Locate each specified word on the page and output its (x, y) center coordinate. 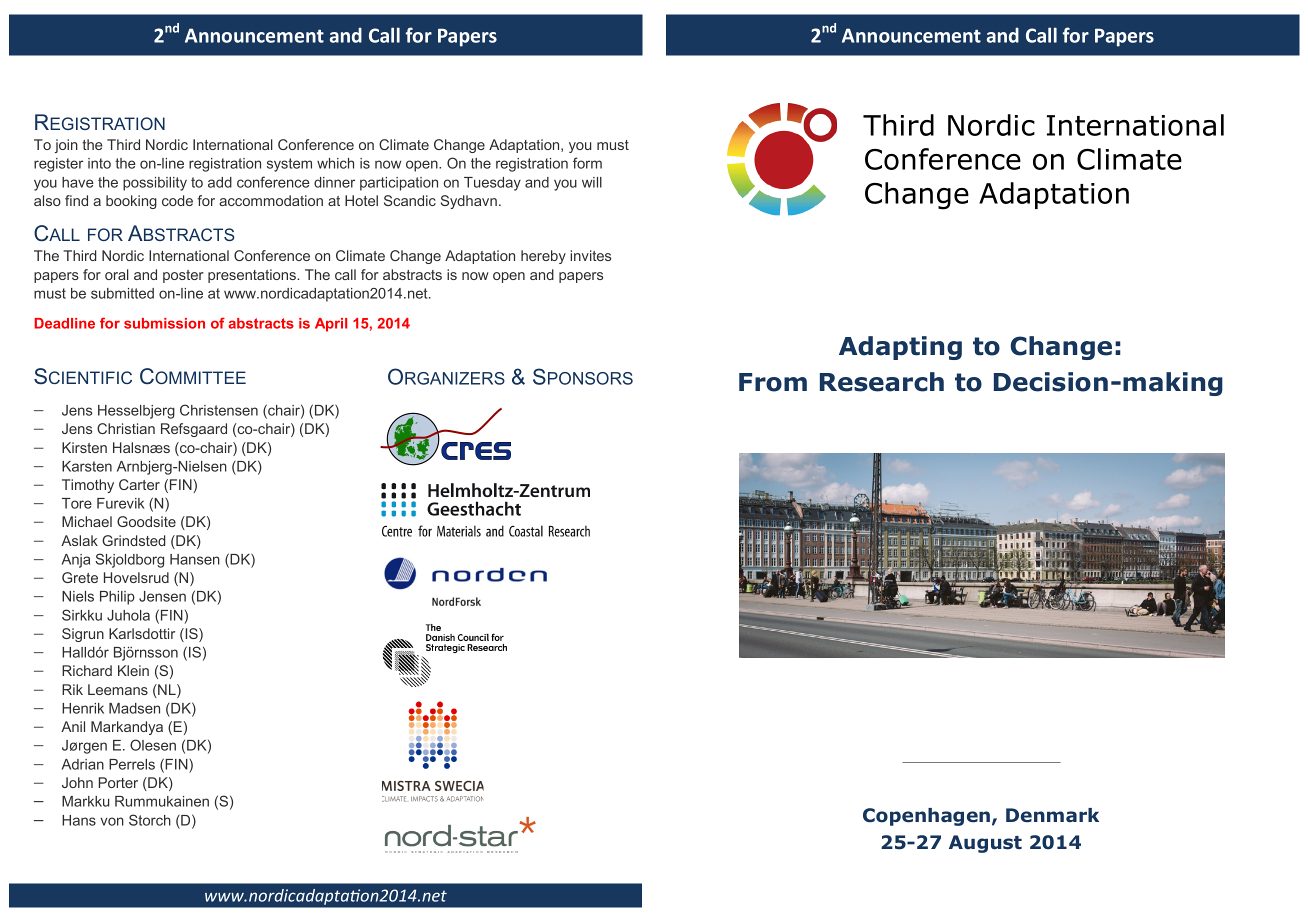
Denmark (1052, 815)
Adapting (900, 348)
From (773, 382)
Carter (139, 484)
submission (164, 323)
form (587, 163)
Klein (133, 670)
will (592, 182)
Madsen (134, 708)
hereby (543, 257)
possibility (155, 184)
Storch (150, 820)
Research (882, 382)
